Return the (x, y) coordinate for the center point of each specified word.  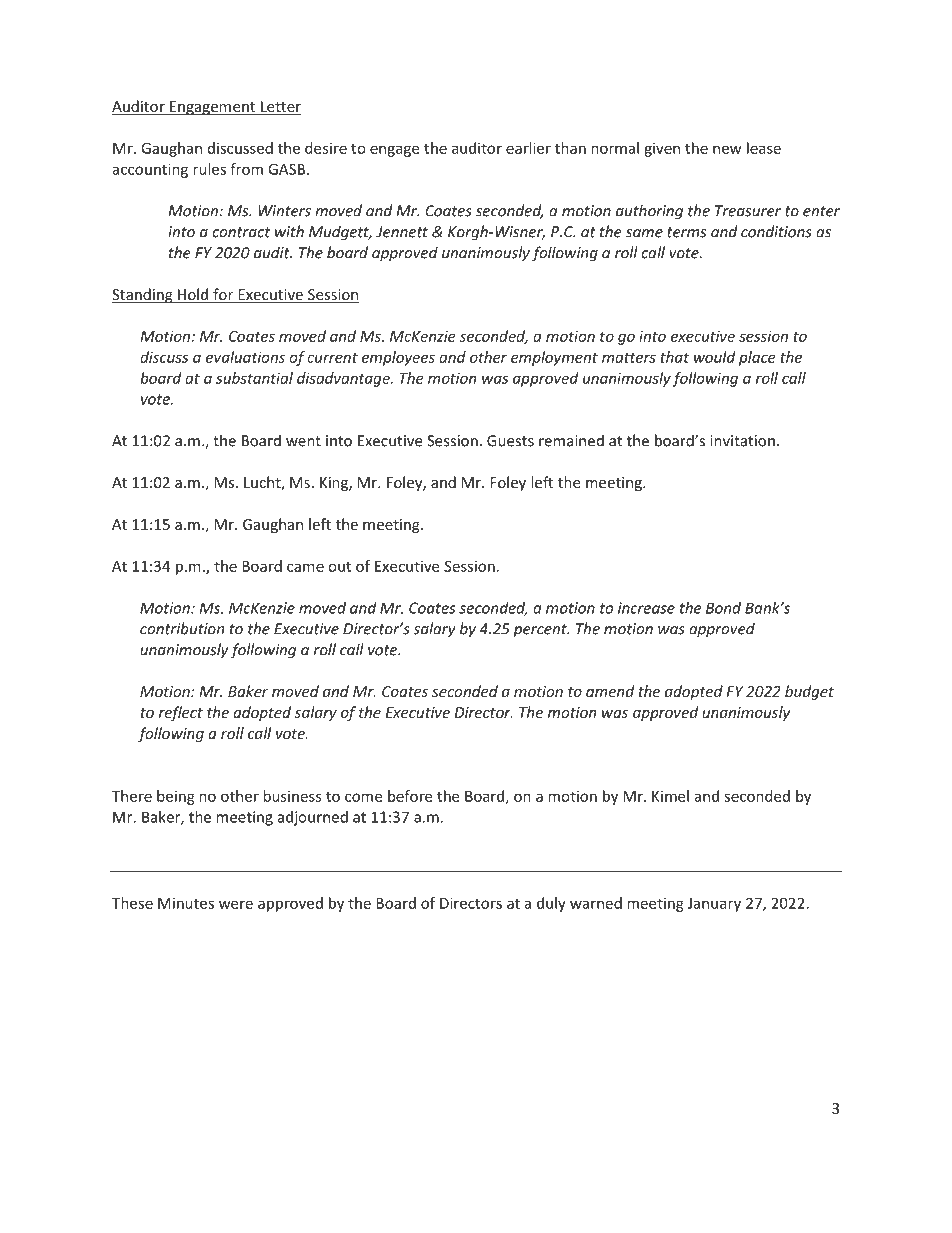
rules (209, 169)
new (727, 149)
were (236, 904)
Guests (510, 441)
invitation (742, 441)
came (305, 567)
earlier (528, 148)
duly (551, 904)
